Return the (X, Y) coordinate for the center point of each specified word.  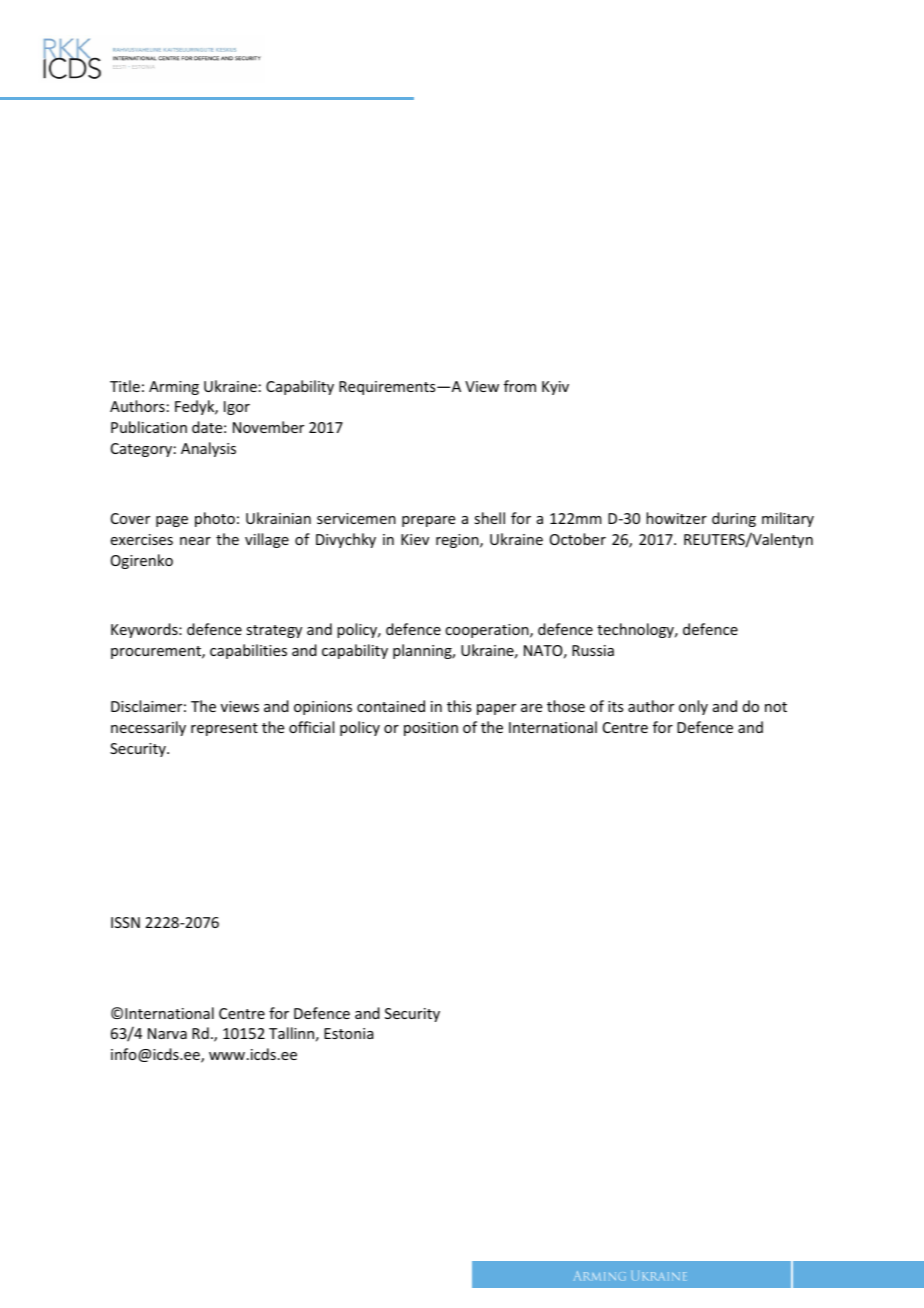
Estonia (349, 1033)
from (520, 386)
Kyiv (555, 388)
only (693, 707)
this (459, 706)
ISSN (125, 922)
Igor (237, 408)
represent (224, 729)
